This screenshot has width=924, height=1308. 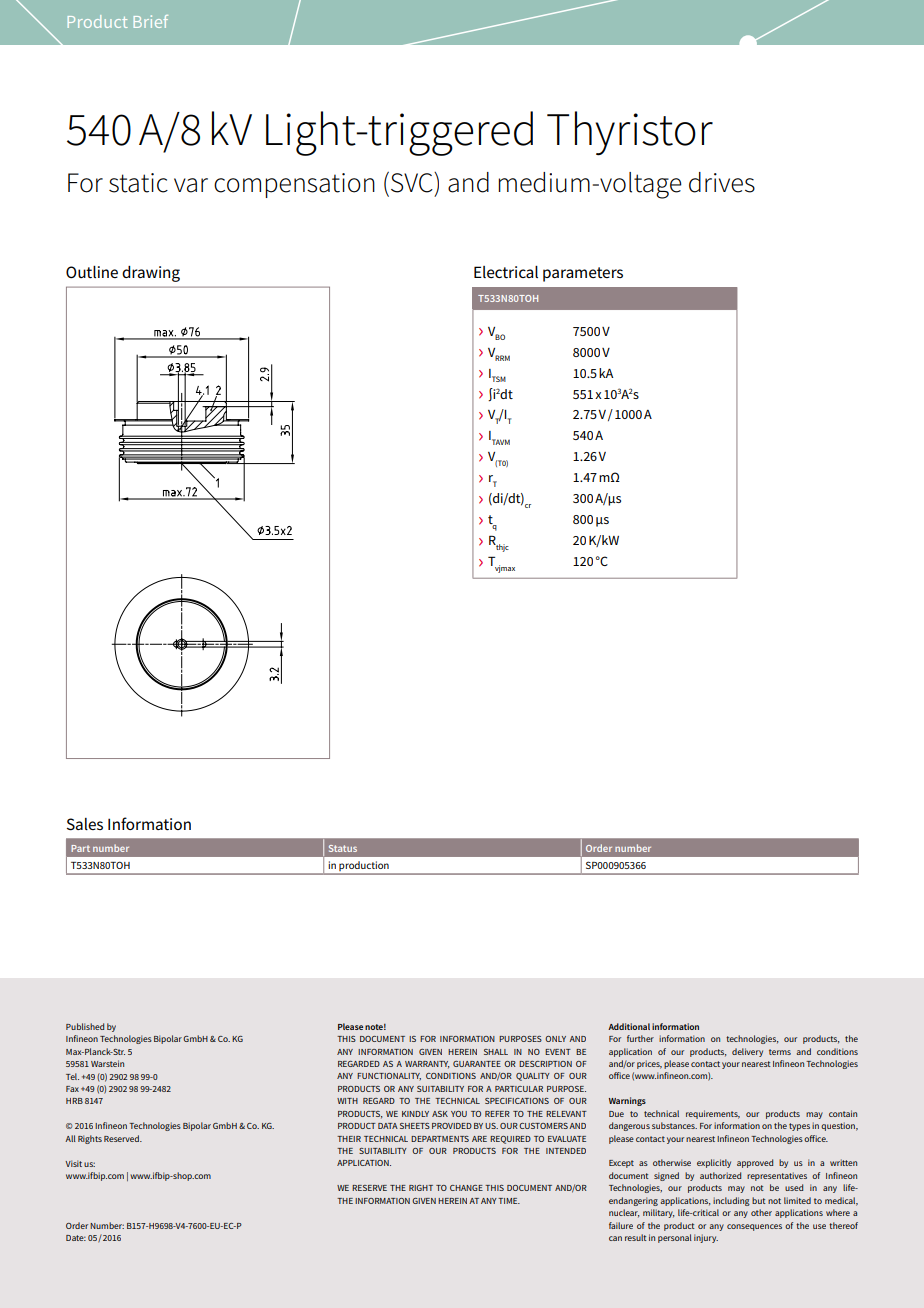 I want to click on Additional, so click(x=629, y=1026).
